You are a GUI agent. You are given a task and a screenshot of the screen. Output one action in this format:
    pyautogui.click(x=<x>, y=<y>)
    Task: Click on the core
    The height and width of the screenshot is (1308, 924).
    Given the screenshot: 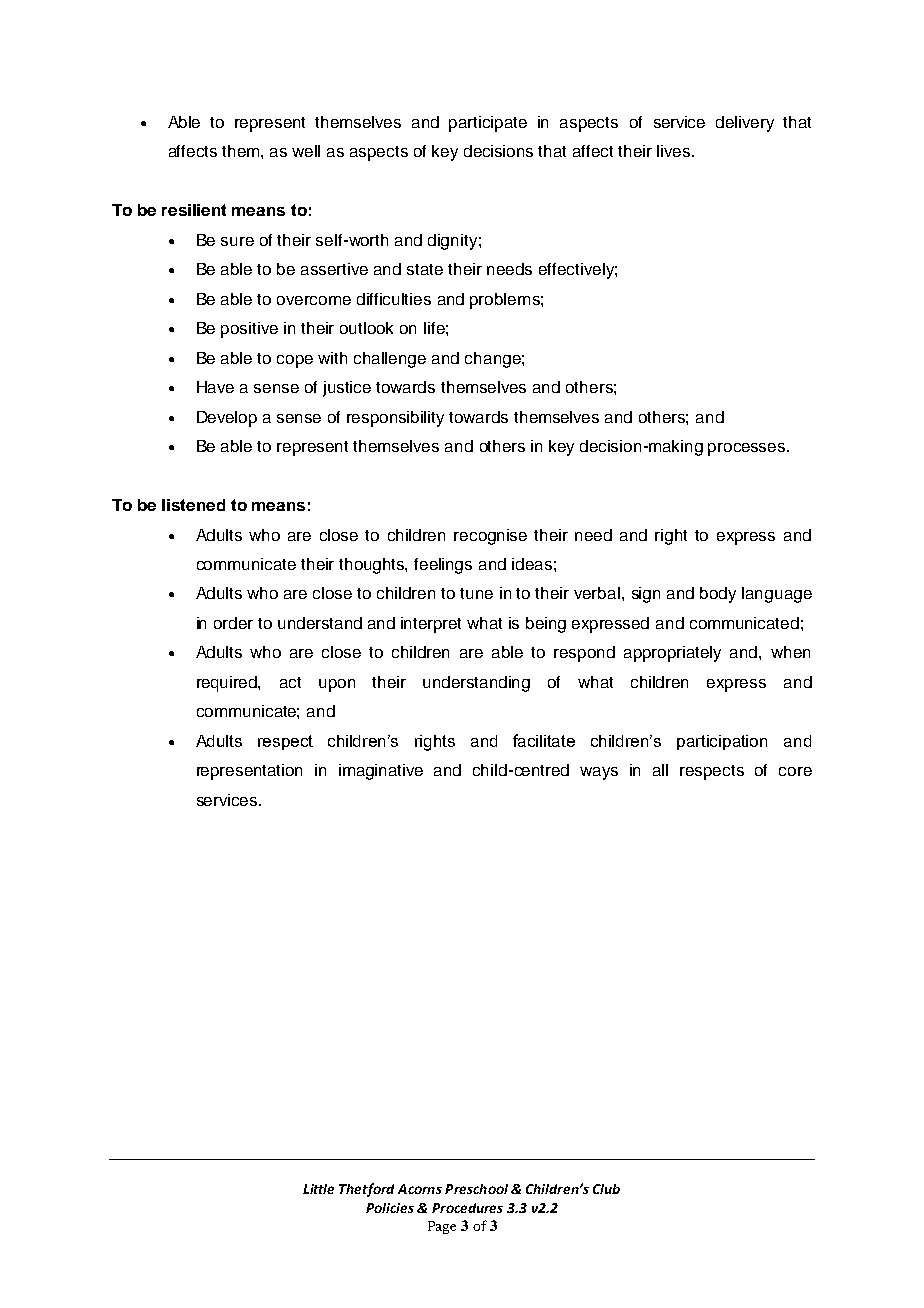 What is the action you would take?
    pyautogui.click(x=795, y=771)
